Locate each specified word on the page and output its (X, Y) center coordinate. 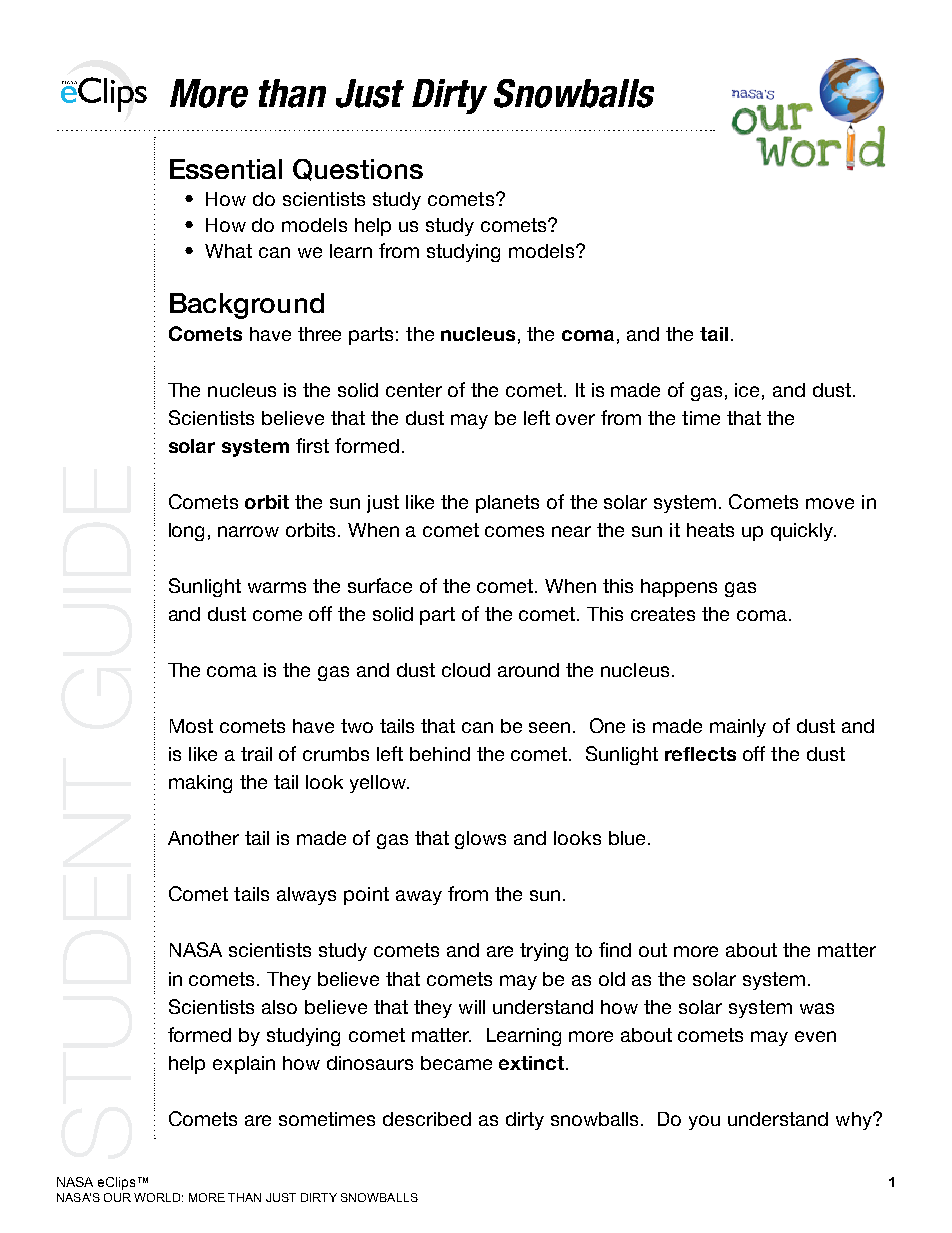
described (427, 1119)
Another (203, 838)
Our (117, 1197)
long (186, 532)
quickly (803, 532)
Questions (358, 170)
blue (627, 838)
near (571, 531)
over (575, 419)
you (704, 1122)
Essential (226, 169)
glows (480, 840)
